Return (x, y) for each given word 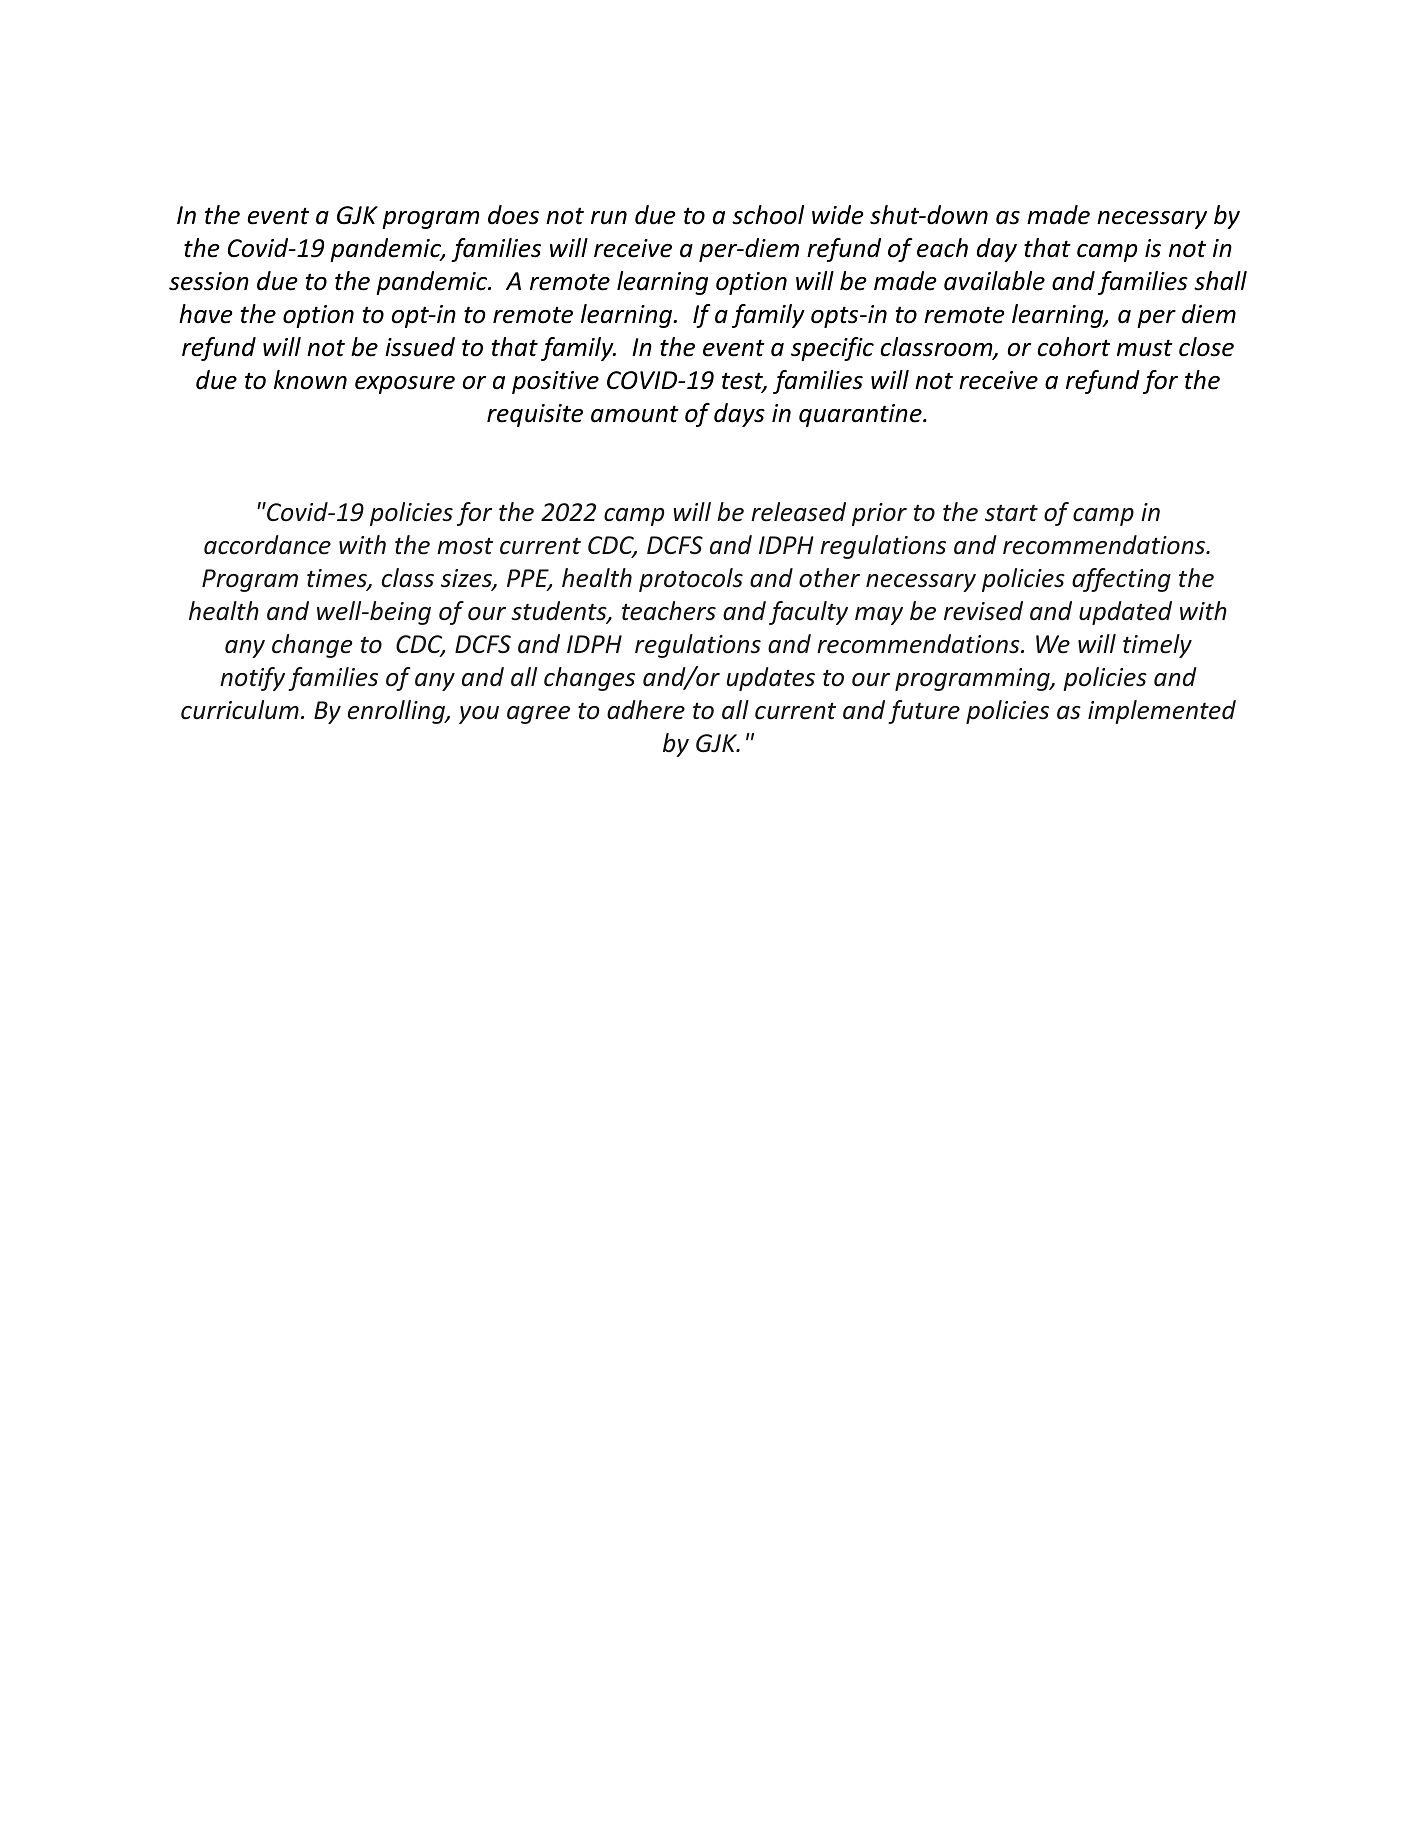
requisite (535, 415)
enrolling (397, 712)
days (739, 415)
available (994, 281)
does (513, 215)
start (1011, 513)
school (768, 215)
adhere (646, 710)
